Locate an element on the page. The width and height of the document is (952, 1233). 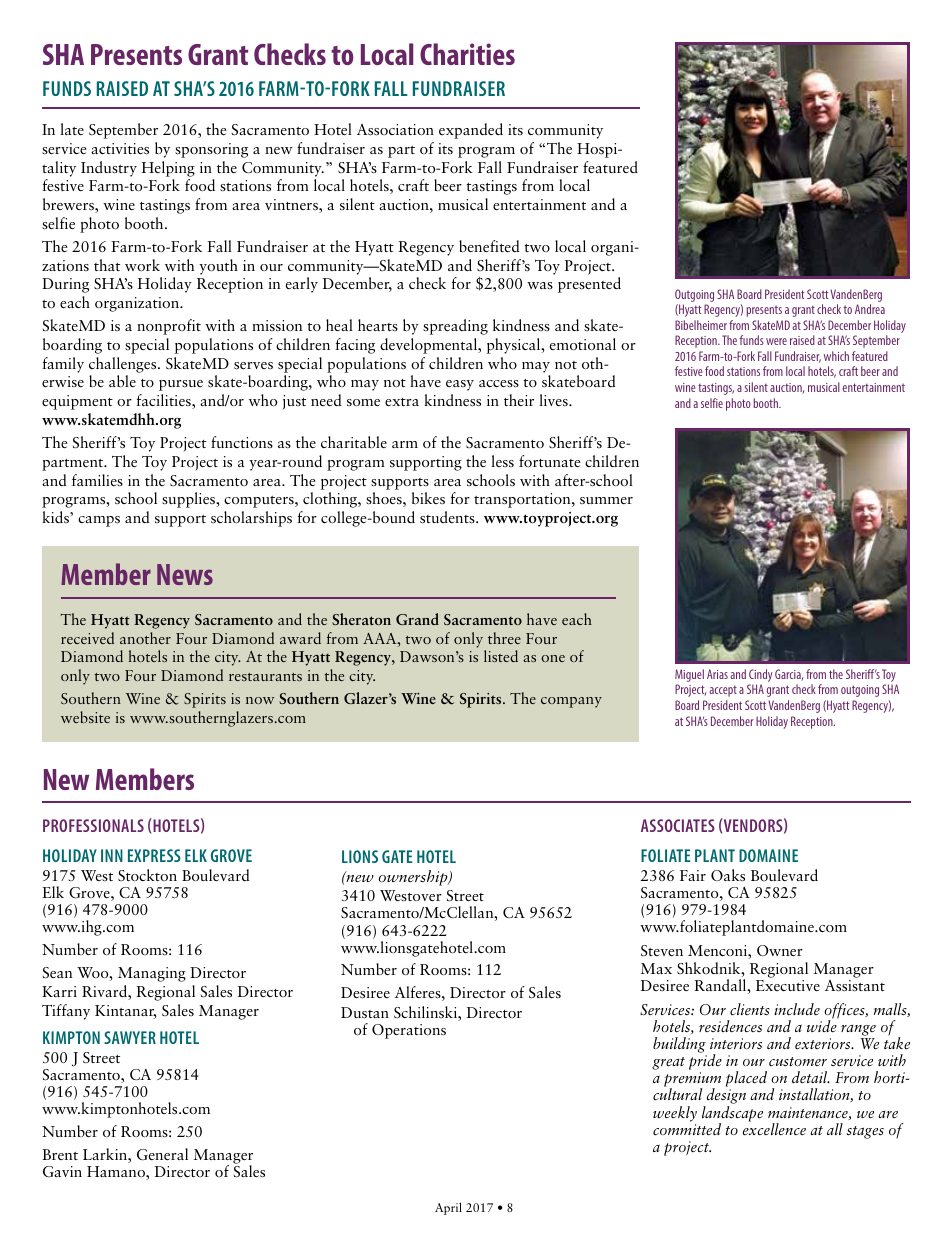
Cindy is located at coordinates (760, 677).
